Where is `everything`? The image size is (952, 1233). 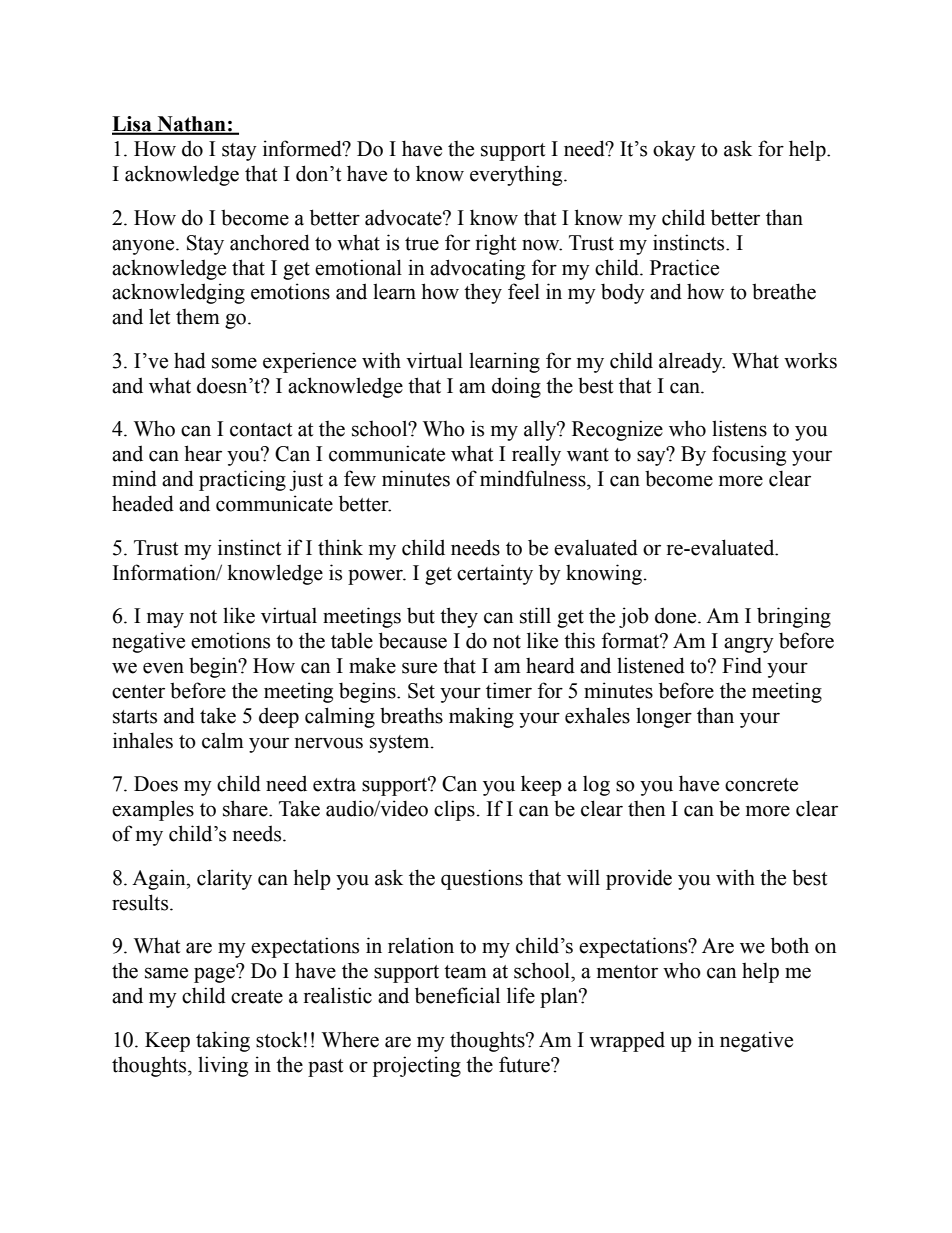 everything is located at coordinates (517, 175).
